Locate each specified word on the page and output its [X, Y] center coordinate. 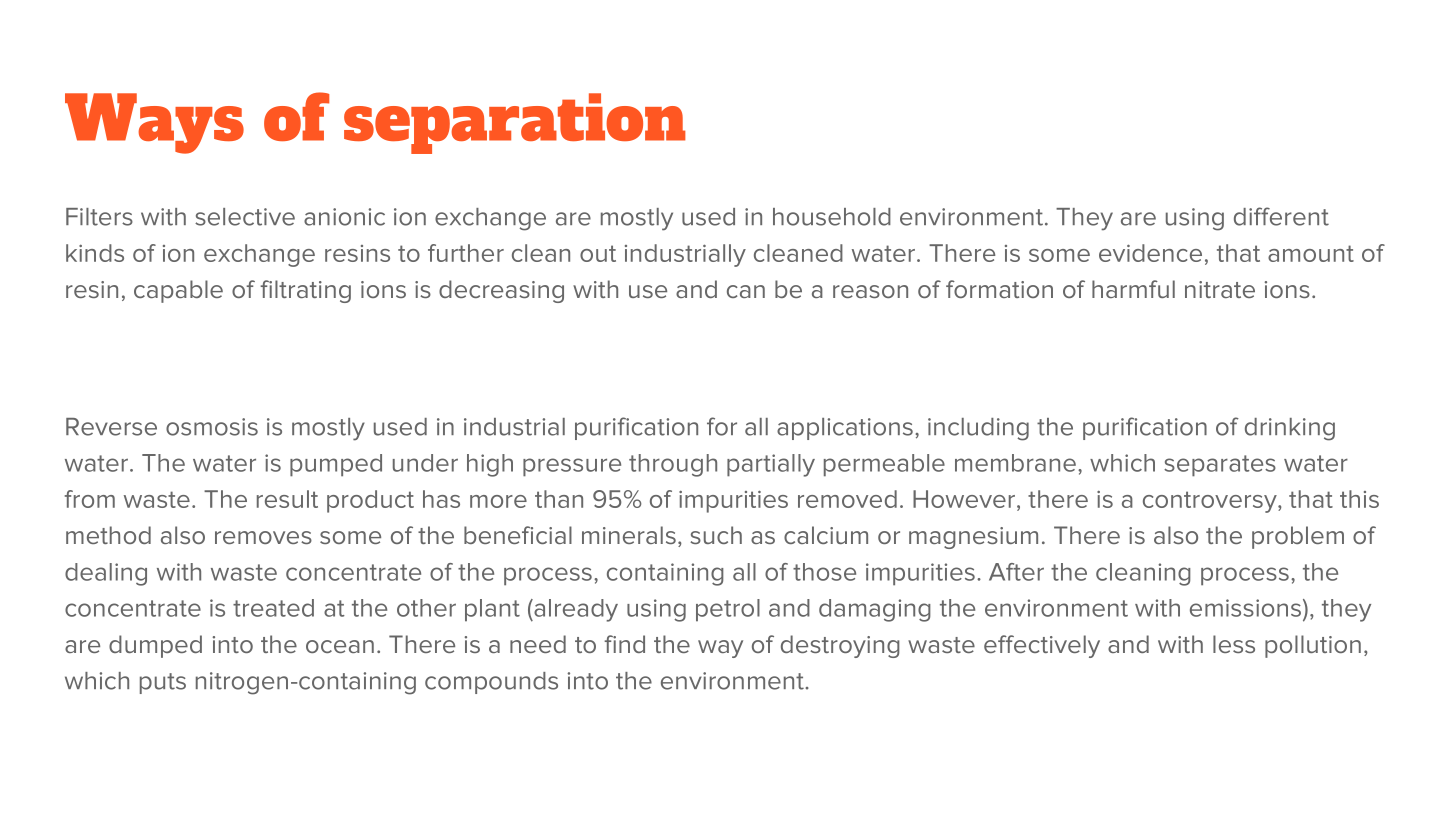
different [1281, 216]
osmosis [212, 427]
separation [515, 123]
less [1234, 644]
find [624, 644]
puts [163, 683]
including [978, 429]
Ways [154, 123]
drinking [1290, 429]
